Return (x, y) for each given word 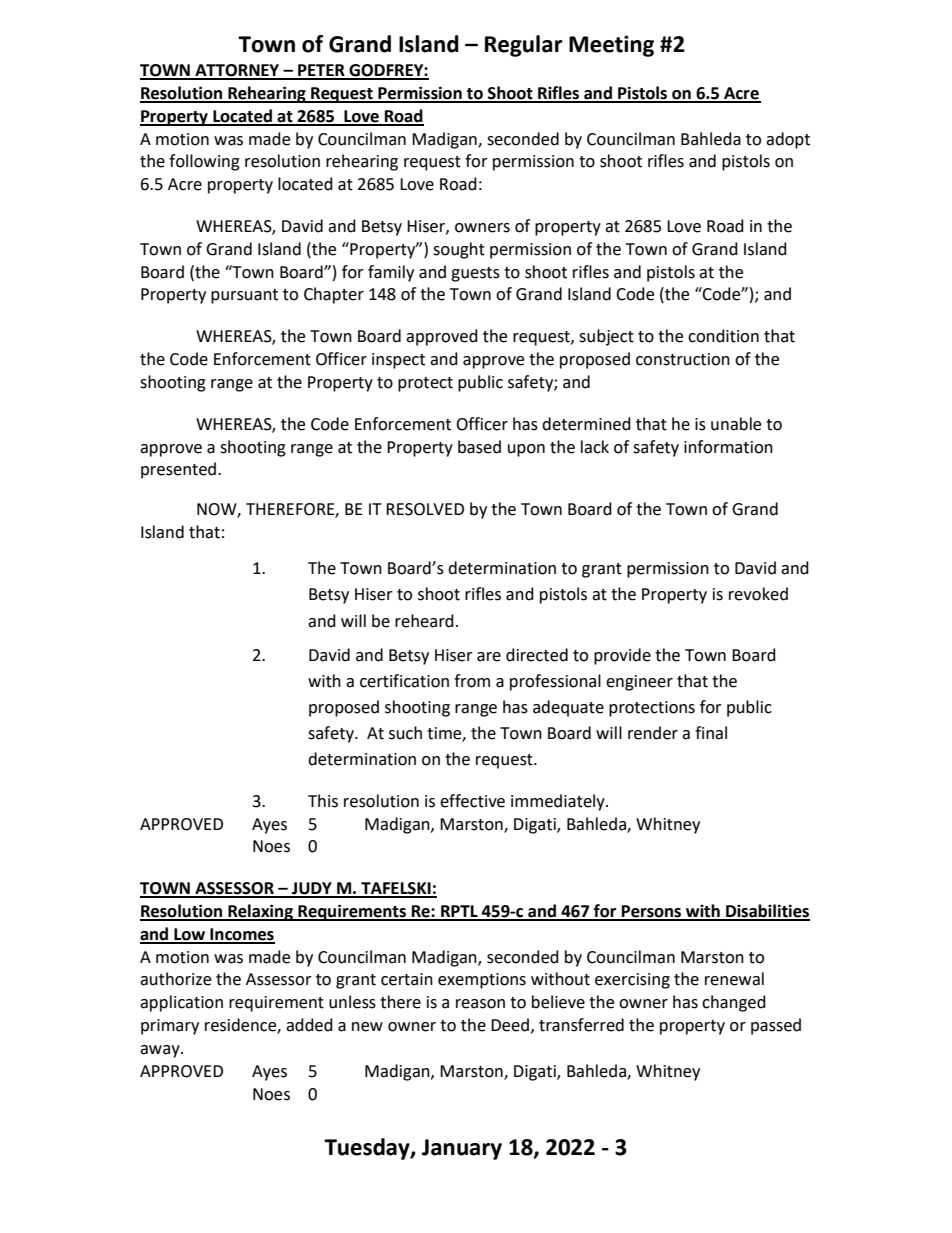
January (462, 1149)
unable (736, 424)
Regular (524, 46)
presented (178, 470)
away (161, 1051)
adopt (788, 140)
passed (776, 1026)
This (323, 801)
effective (472, 801)
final (711, 733)
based (479, 447)
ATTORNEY (237, 71)
